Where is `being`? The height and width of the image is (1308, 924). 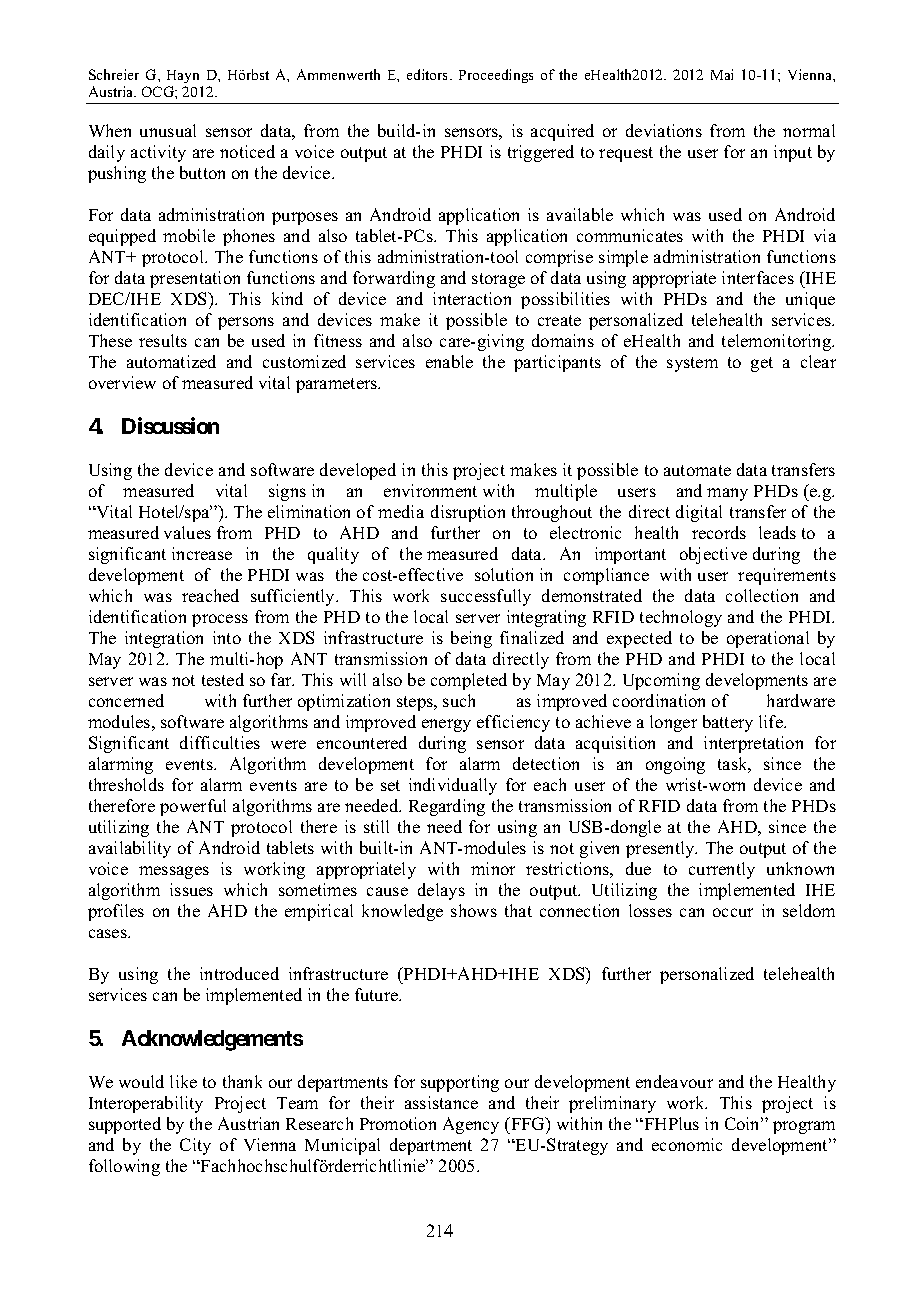 being is located at coordinates (471, 639).
